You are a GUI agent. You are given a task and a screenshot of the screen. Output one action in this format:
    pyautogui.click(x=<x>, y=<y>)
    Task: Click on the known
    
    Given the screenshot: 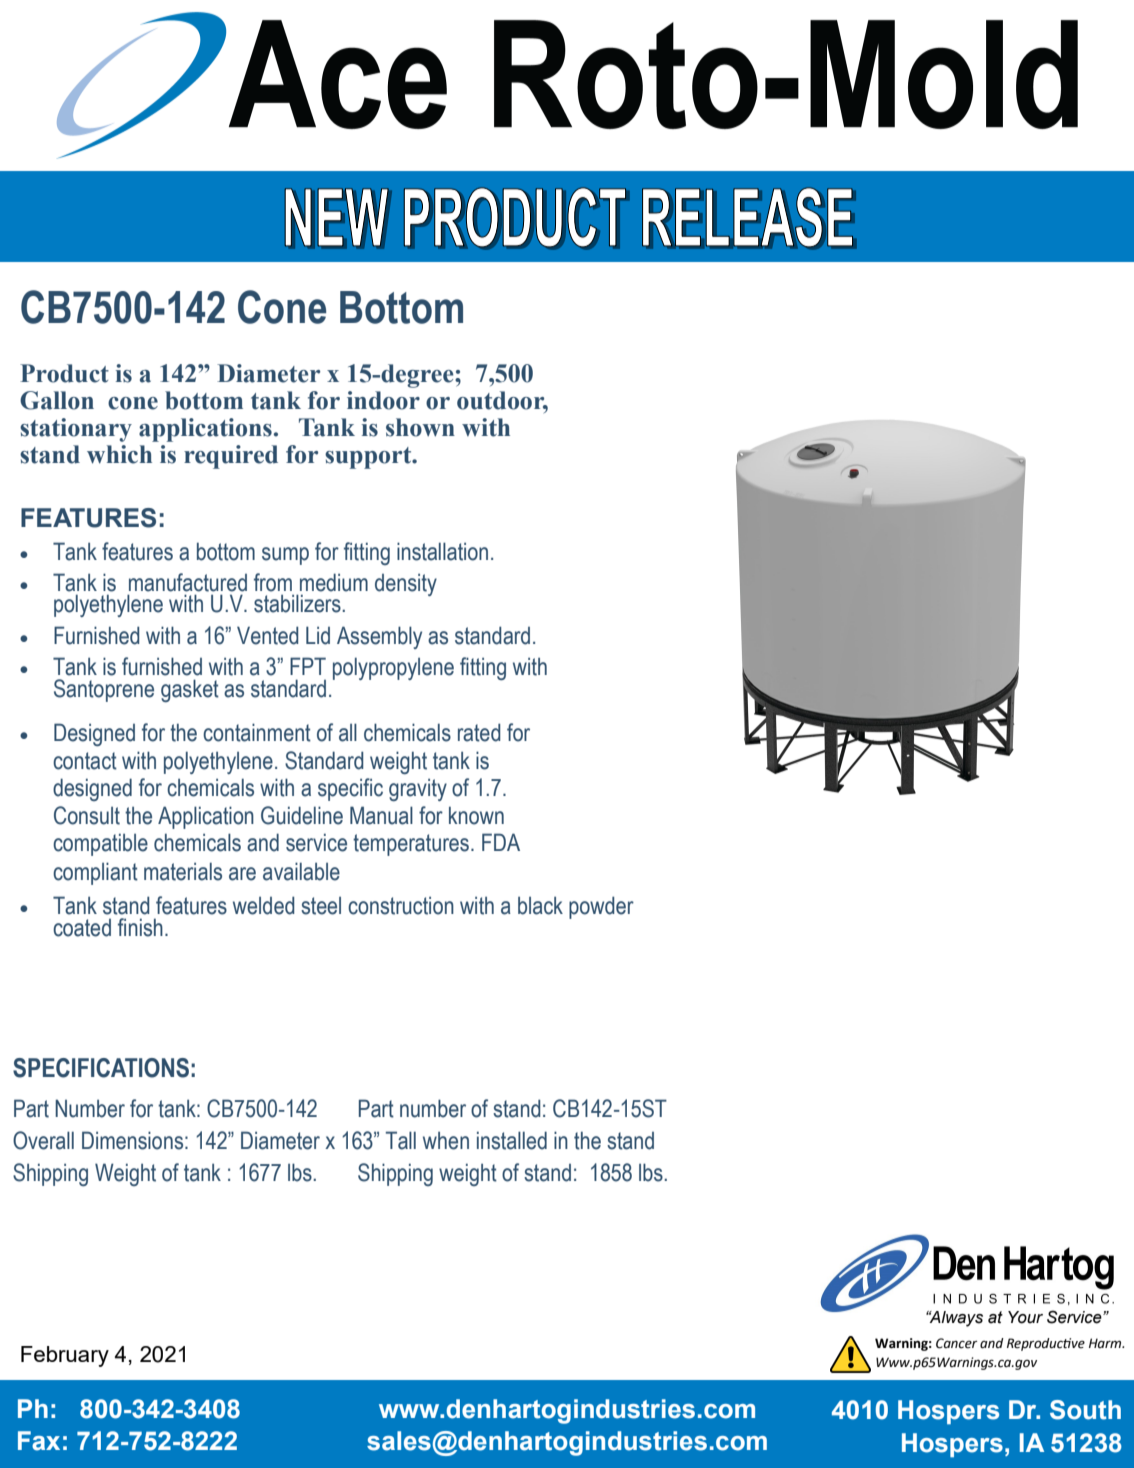 What is the action you would take?
    pyautogui.click(x=476, y=816)
